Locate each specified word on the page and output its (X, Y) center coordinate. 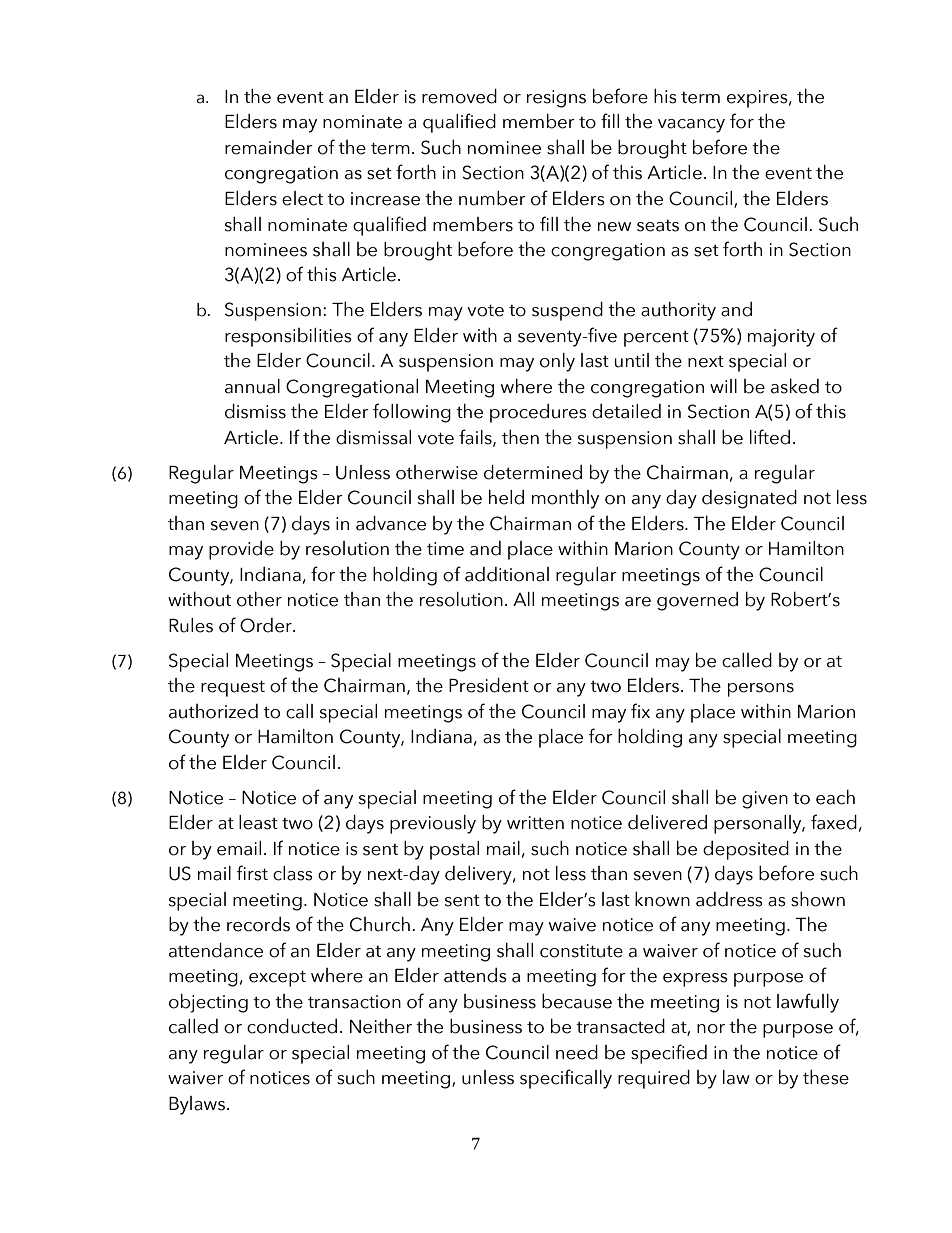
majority (781, 338)
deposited (746, 850)
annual (252, 386)
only (557, 362)
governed (697, 601)
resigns (556, 99)
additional (507, 574)
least (258, 822)
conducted (292, 1026)
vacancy (691, 126)
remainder (269, 147)
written (535, 823)
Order (267, 625)
